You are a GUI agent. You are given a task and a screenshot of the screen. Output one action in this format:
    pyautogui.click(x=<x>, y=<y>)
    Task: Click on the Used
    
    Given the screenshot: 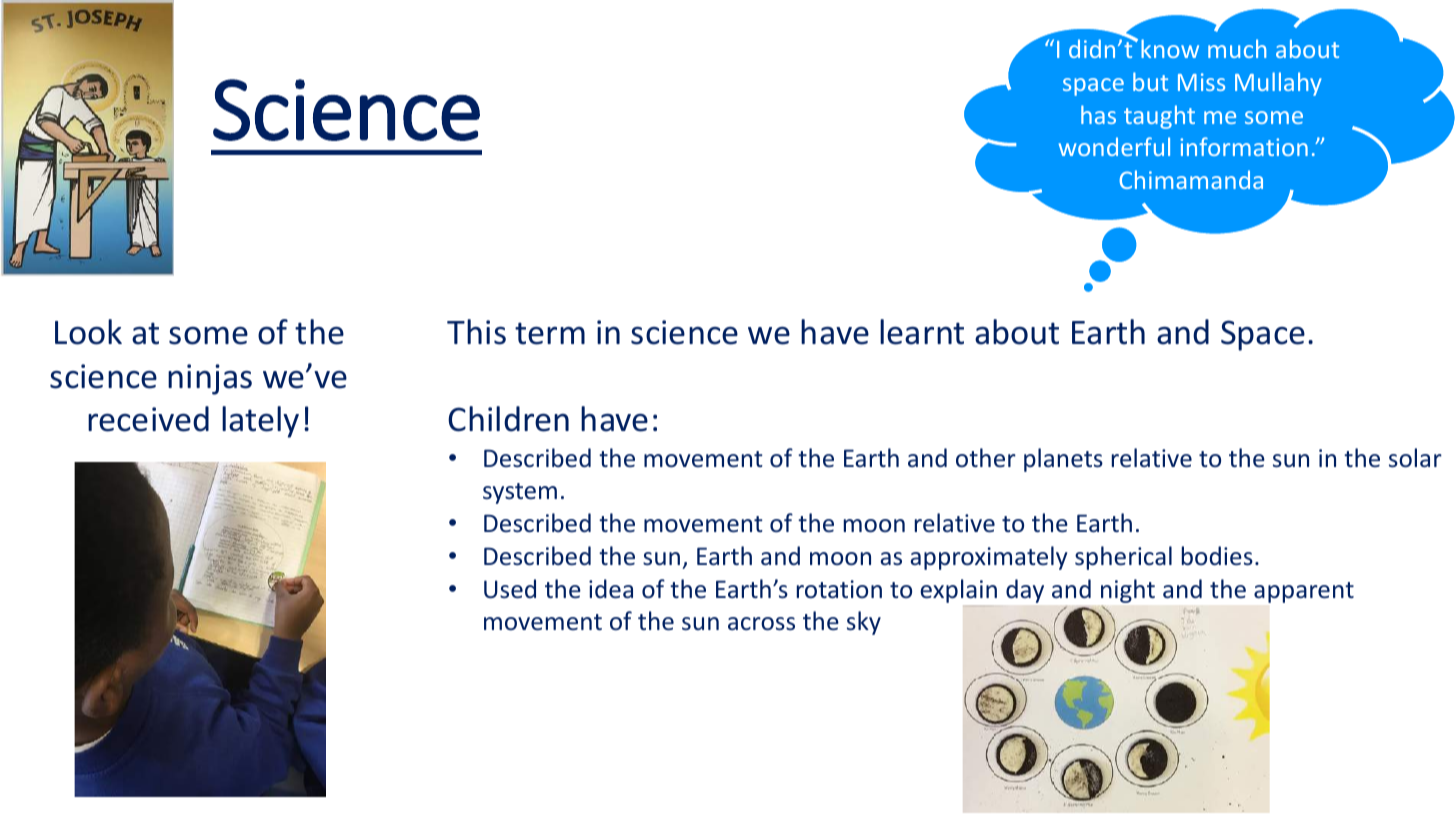 What is the action you would take?
    pyautogui.click(x=510, y=589)
